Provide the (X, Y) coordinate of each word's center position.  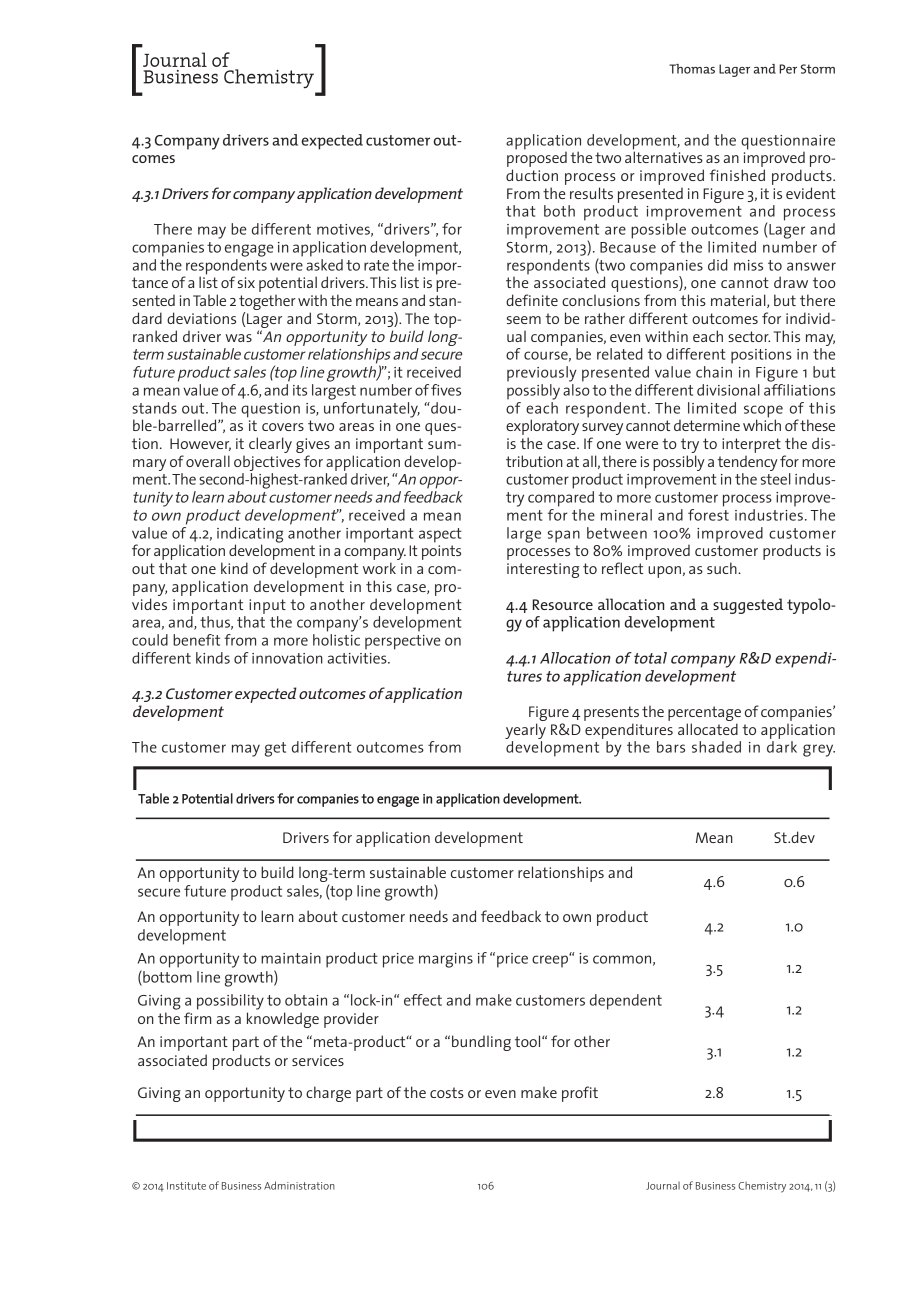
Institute (186, 1186)
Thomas (692, 69)
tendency (747, 463)
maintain (291, 958)
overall (208, 461)
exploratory (542, 428)
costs (447, 1092)
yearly (525, 731)
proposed (537, 158)
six (246, 282)
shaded (716, 747)
